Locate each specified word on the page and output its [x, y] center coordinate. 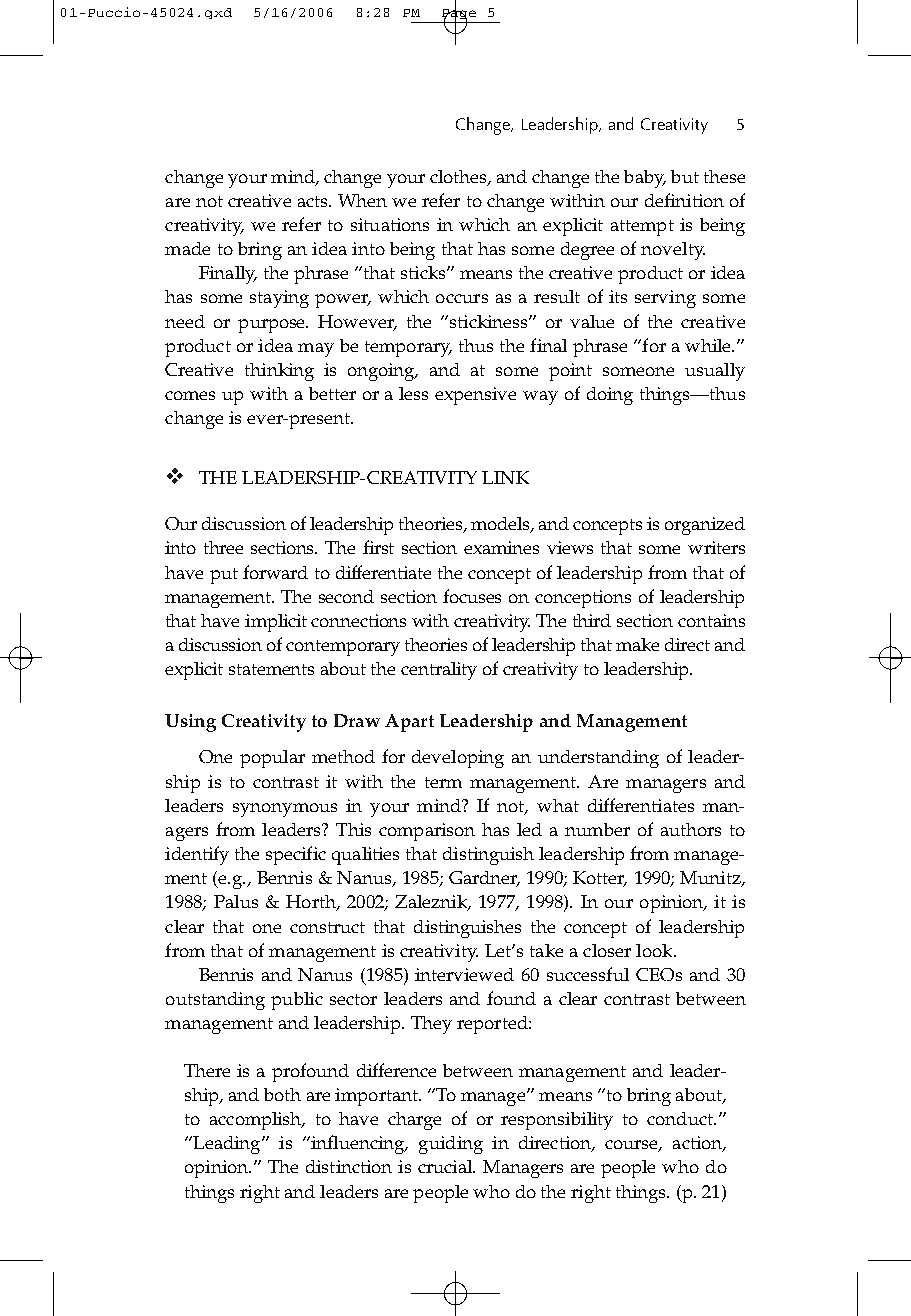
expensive [475, 396]
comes [190, 395]
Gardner [484, 879]
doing [610, 396]
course [632, 1146]
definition [684, 200]
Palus [236, 901]
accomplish [257, 1121]
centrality [439, 671]
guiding [451, 1145]
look [655, 950]
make [637, 644]
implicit [276, 623]
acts [314, 201]
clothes [459, 178]
